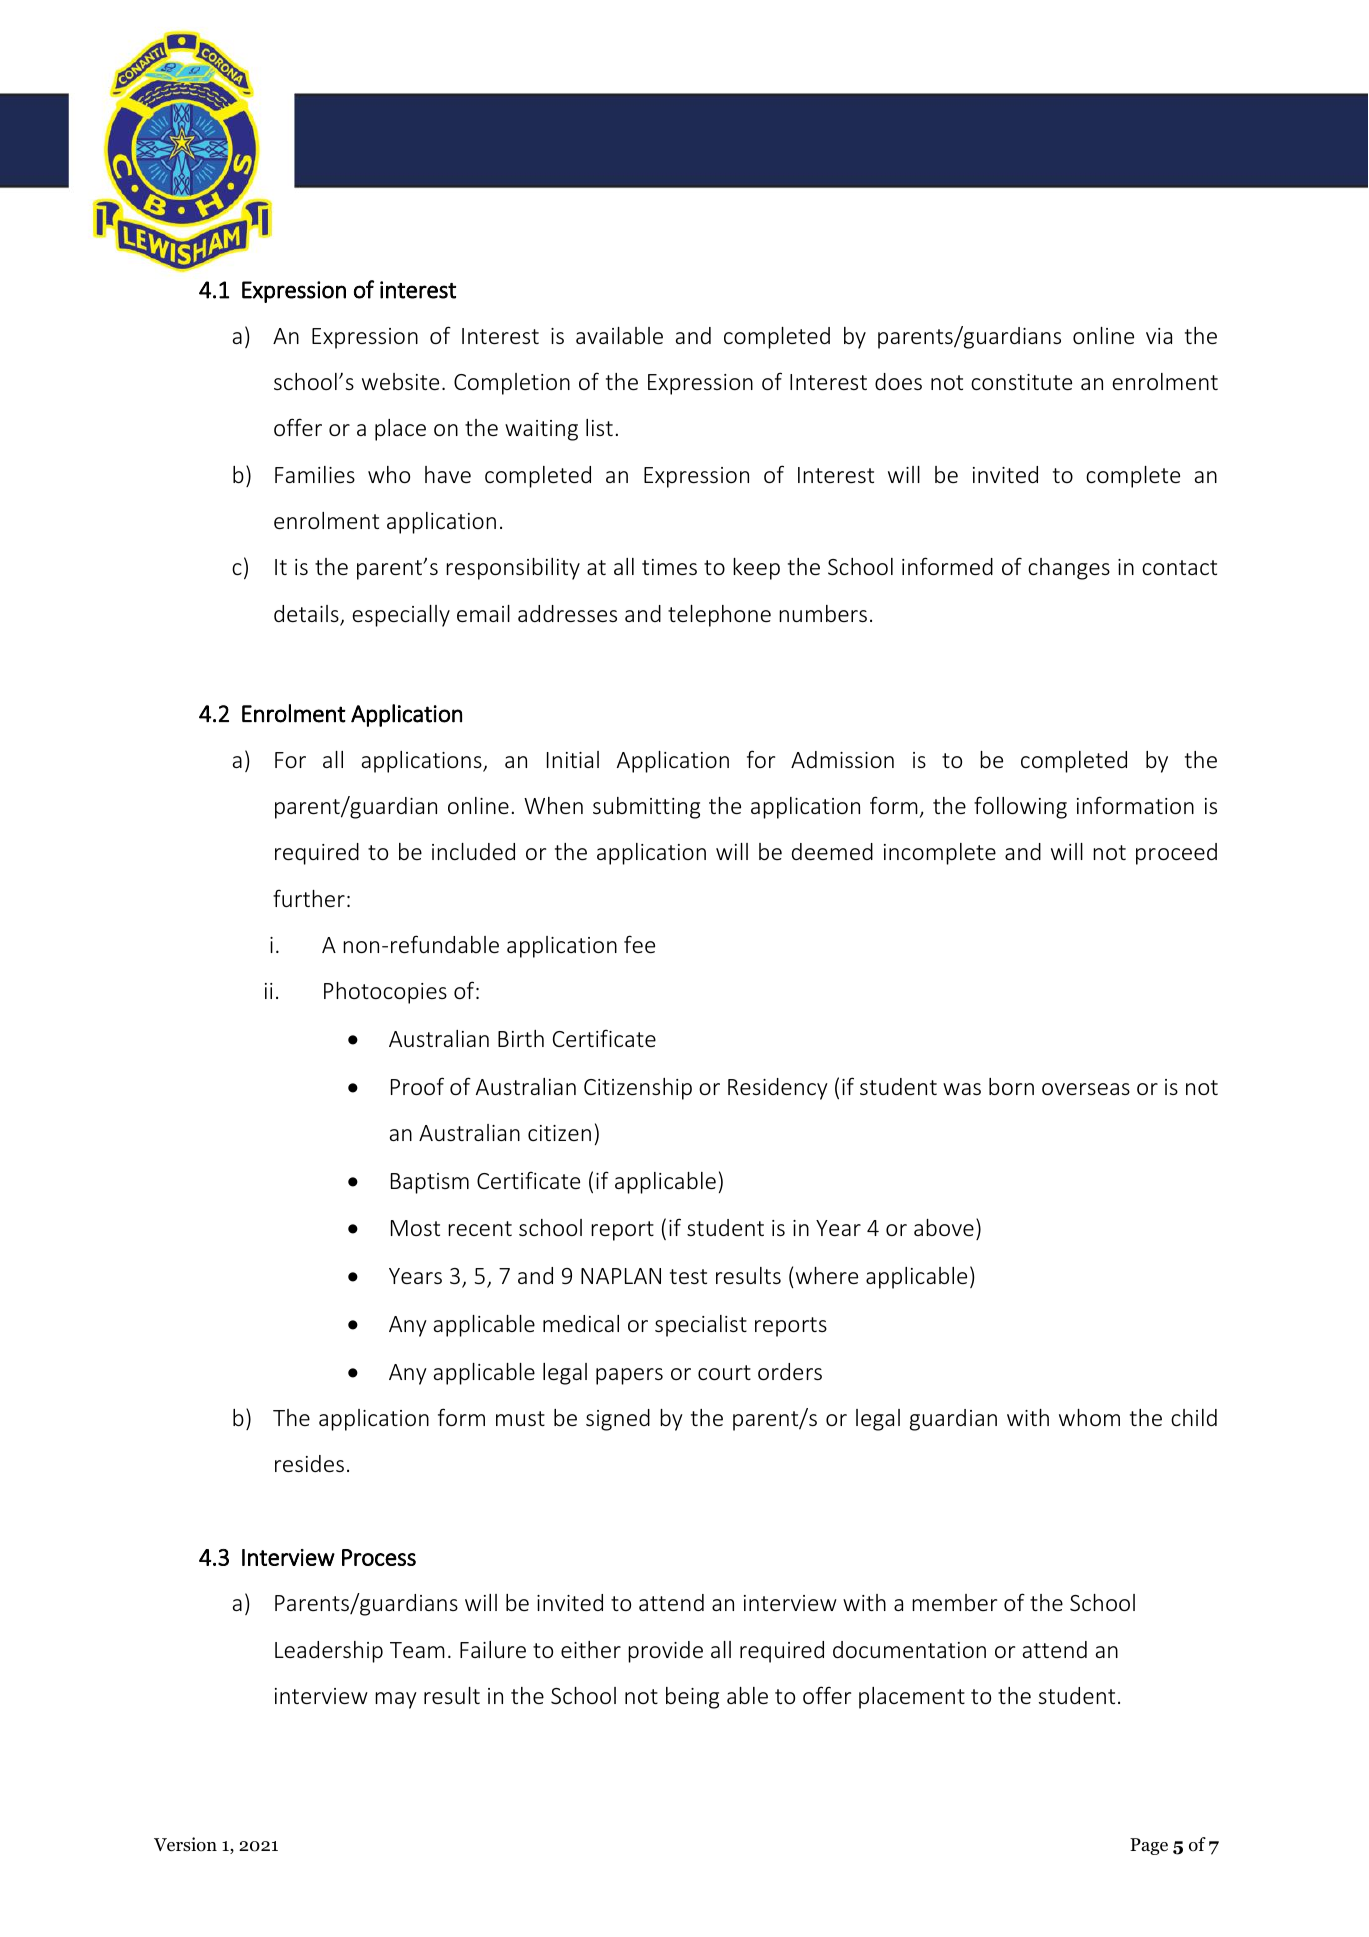 Image resolution: width=1369 pixels, height=1937 pixels. Describe the element at coordinates (1021, 382) in the screenshot. I see `constitute` at that location.
